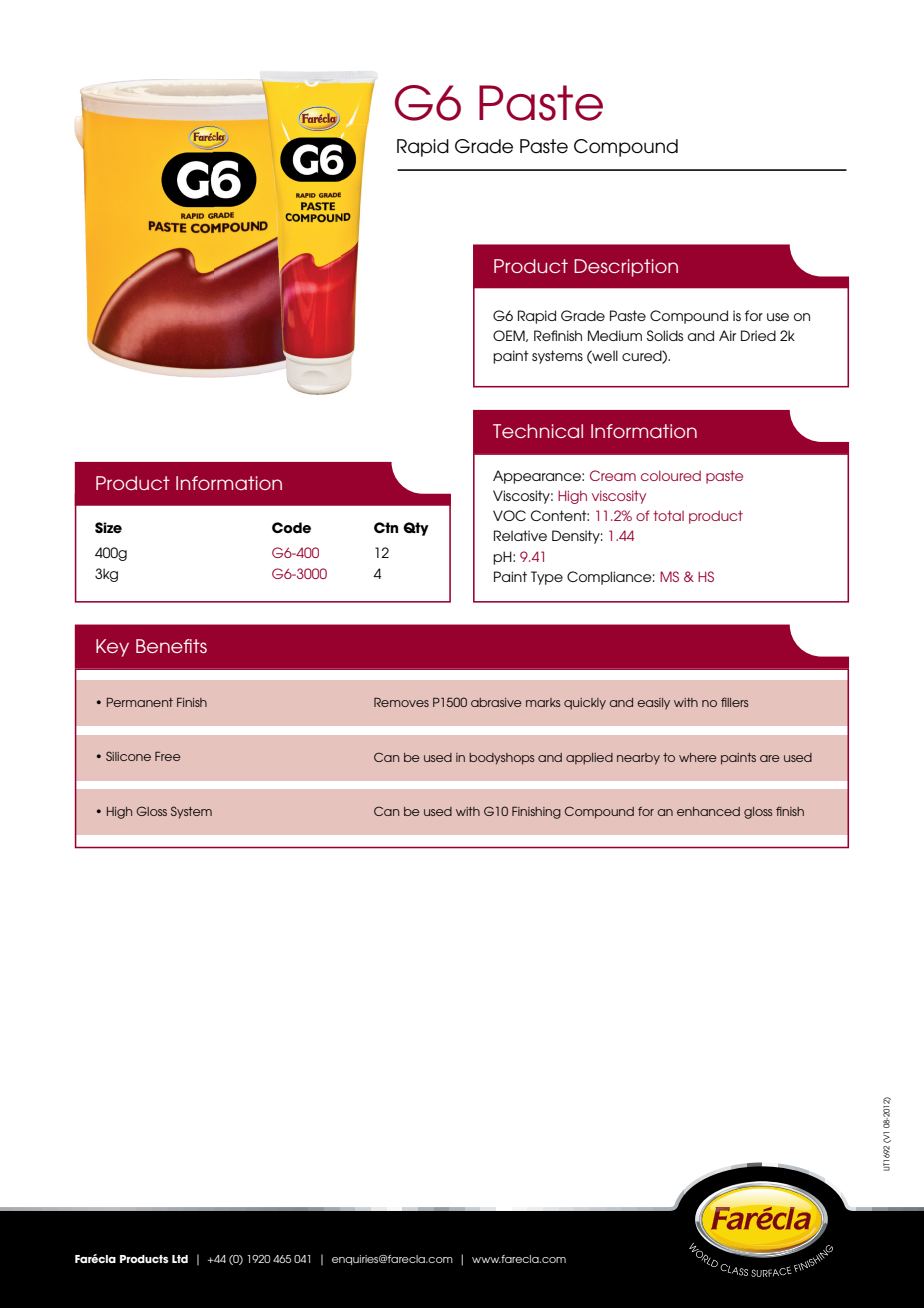 This page has height=1308, width=924. I want to click on Qty, so click(416, 529).
